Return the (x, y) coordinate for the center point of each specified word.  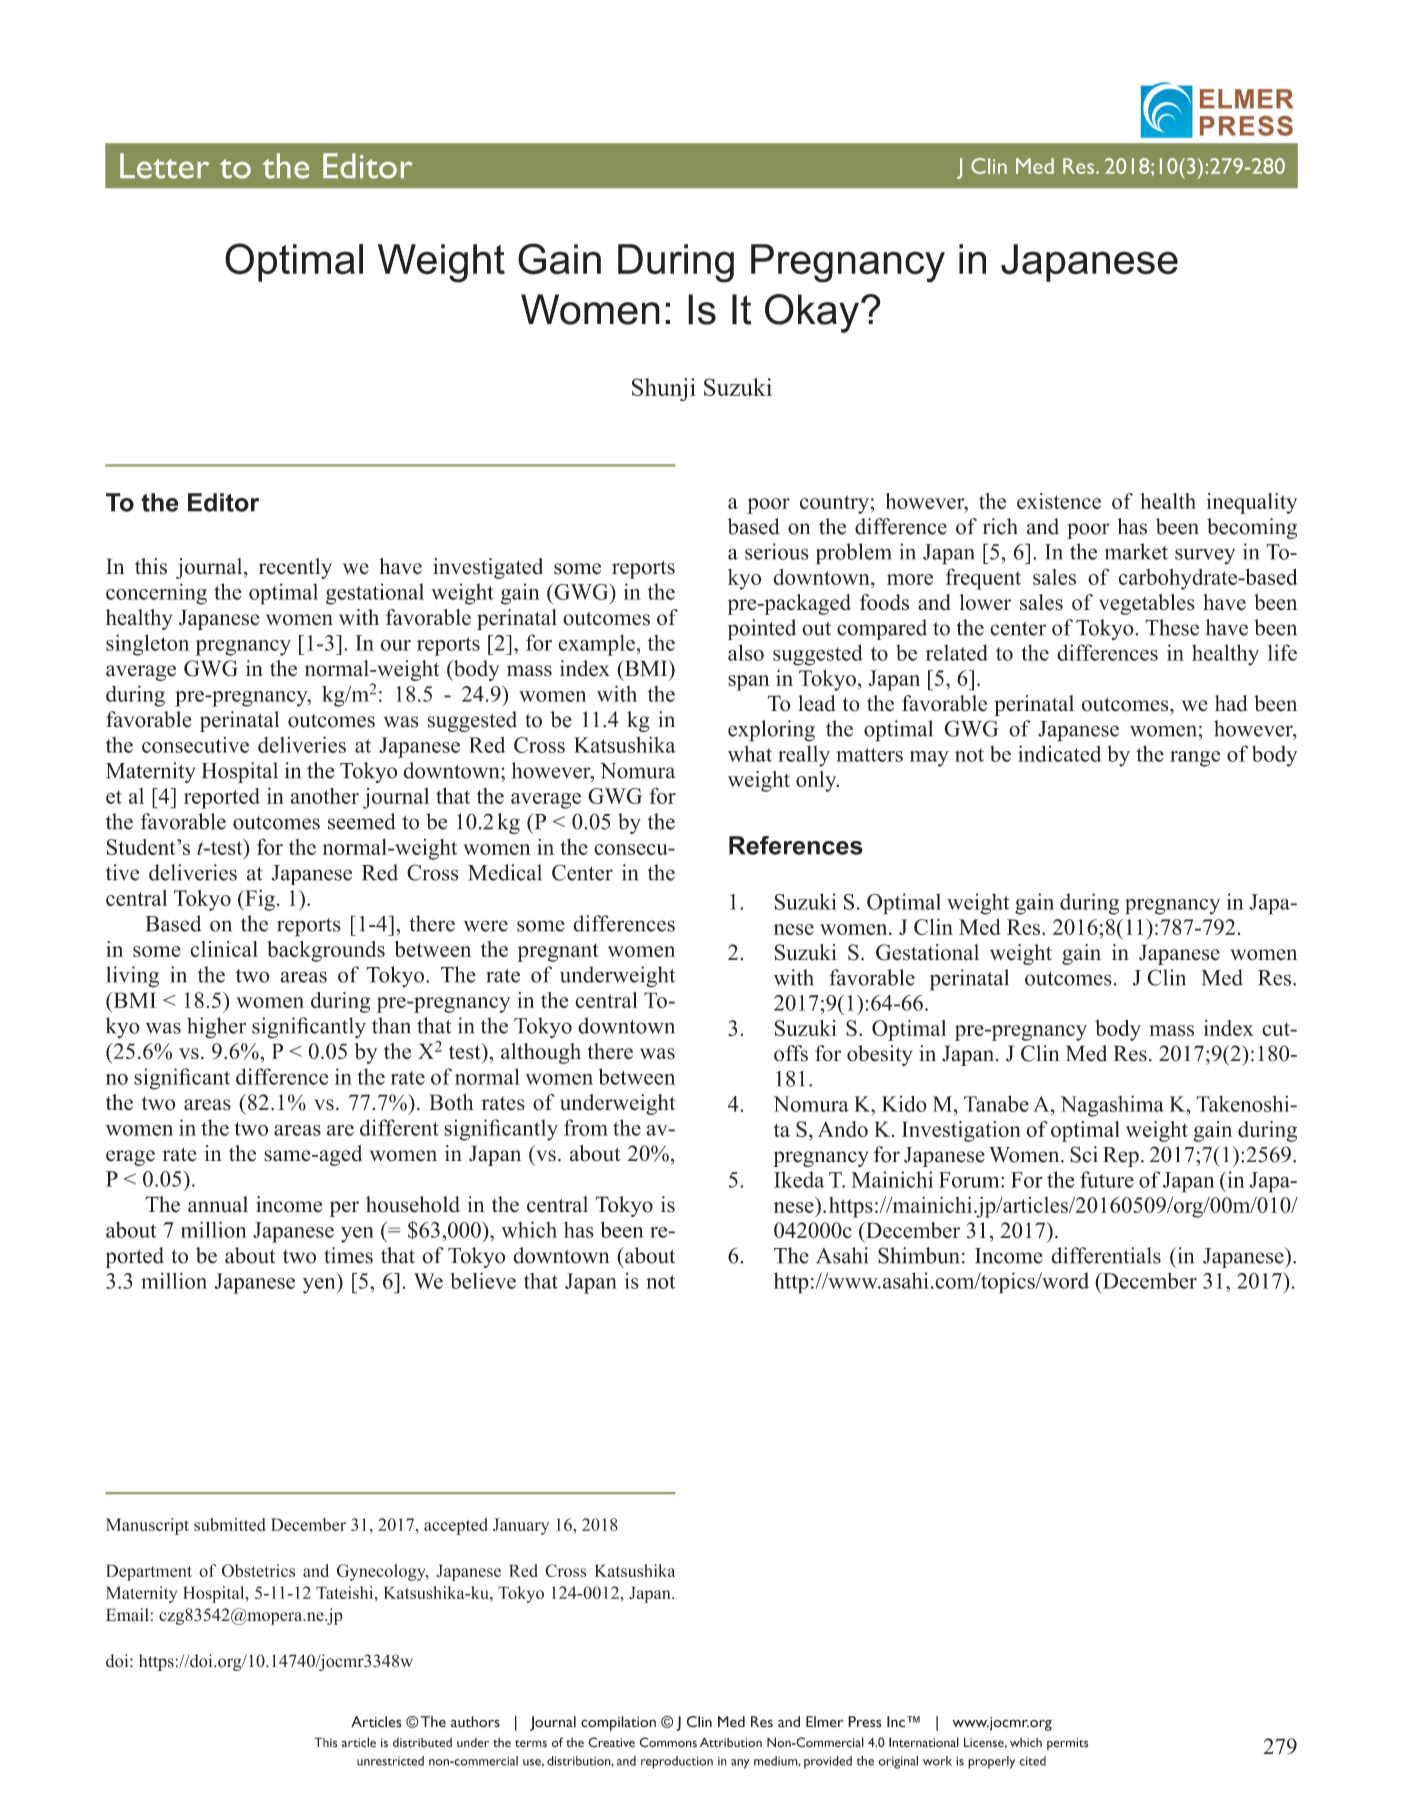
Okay (812, 313)
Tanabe (996, 1103)
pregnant (558, 952)
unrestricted (390, 1761)
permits (1068, 1744)
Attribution (731, 1742)
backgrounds (326, 951)
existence (1059, 501)
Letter (164, 166)
